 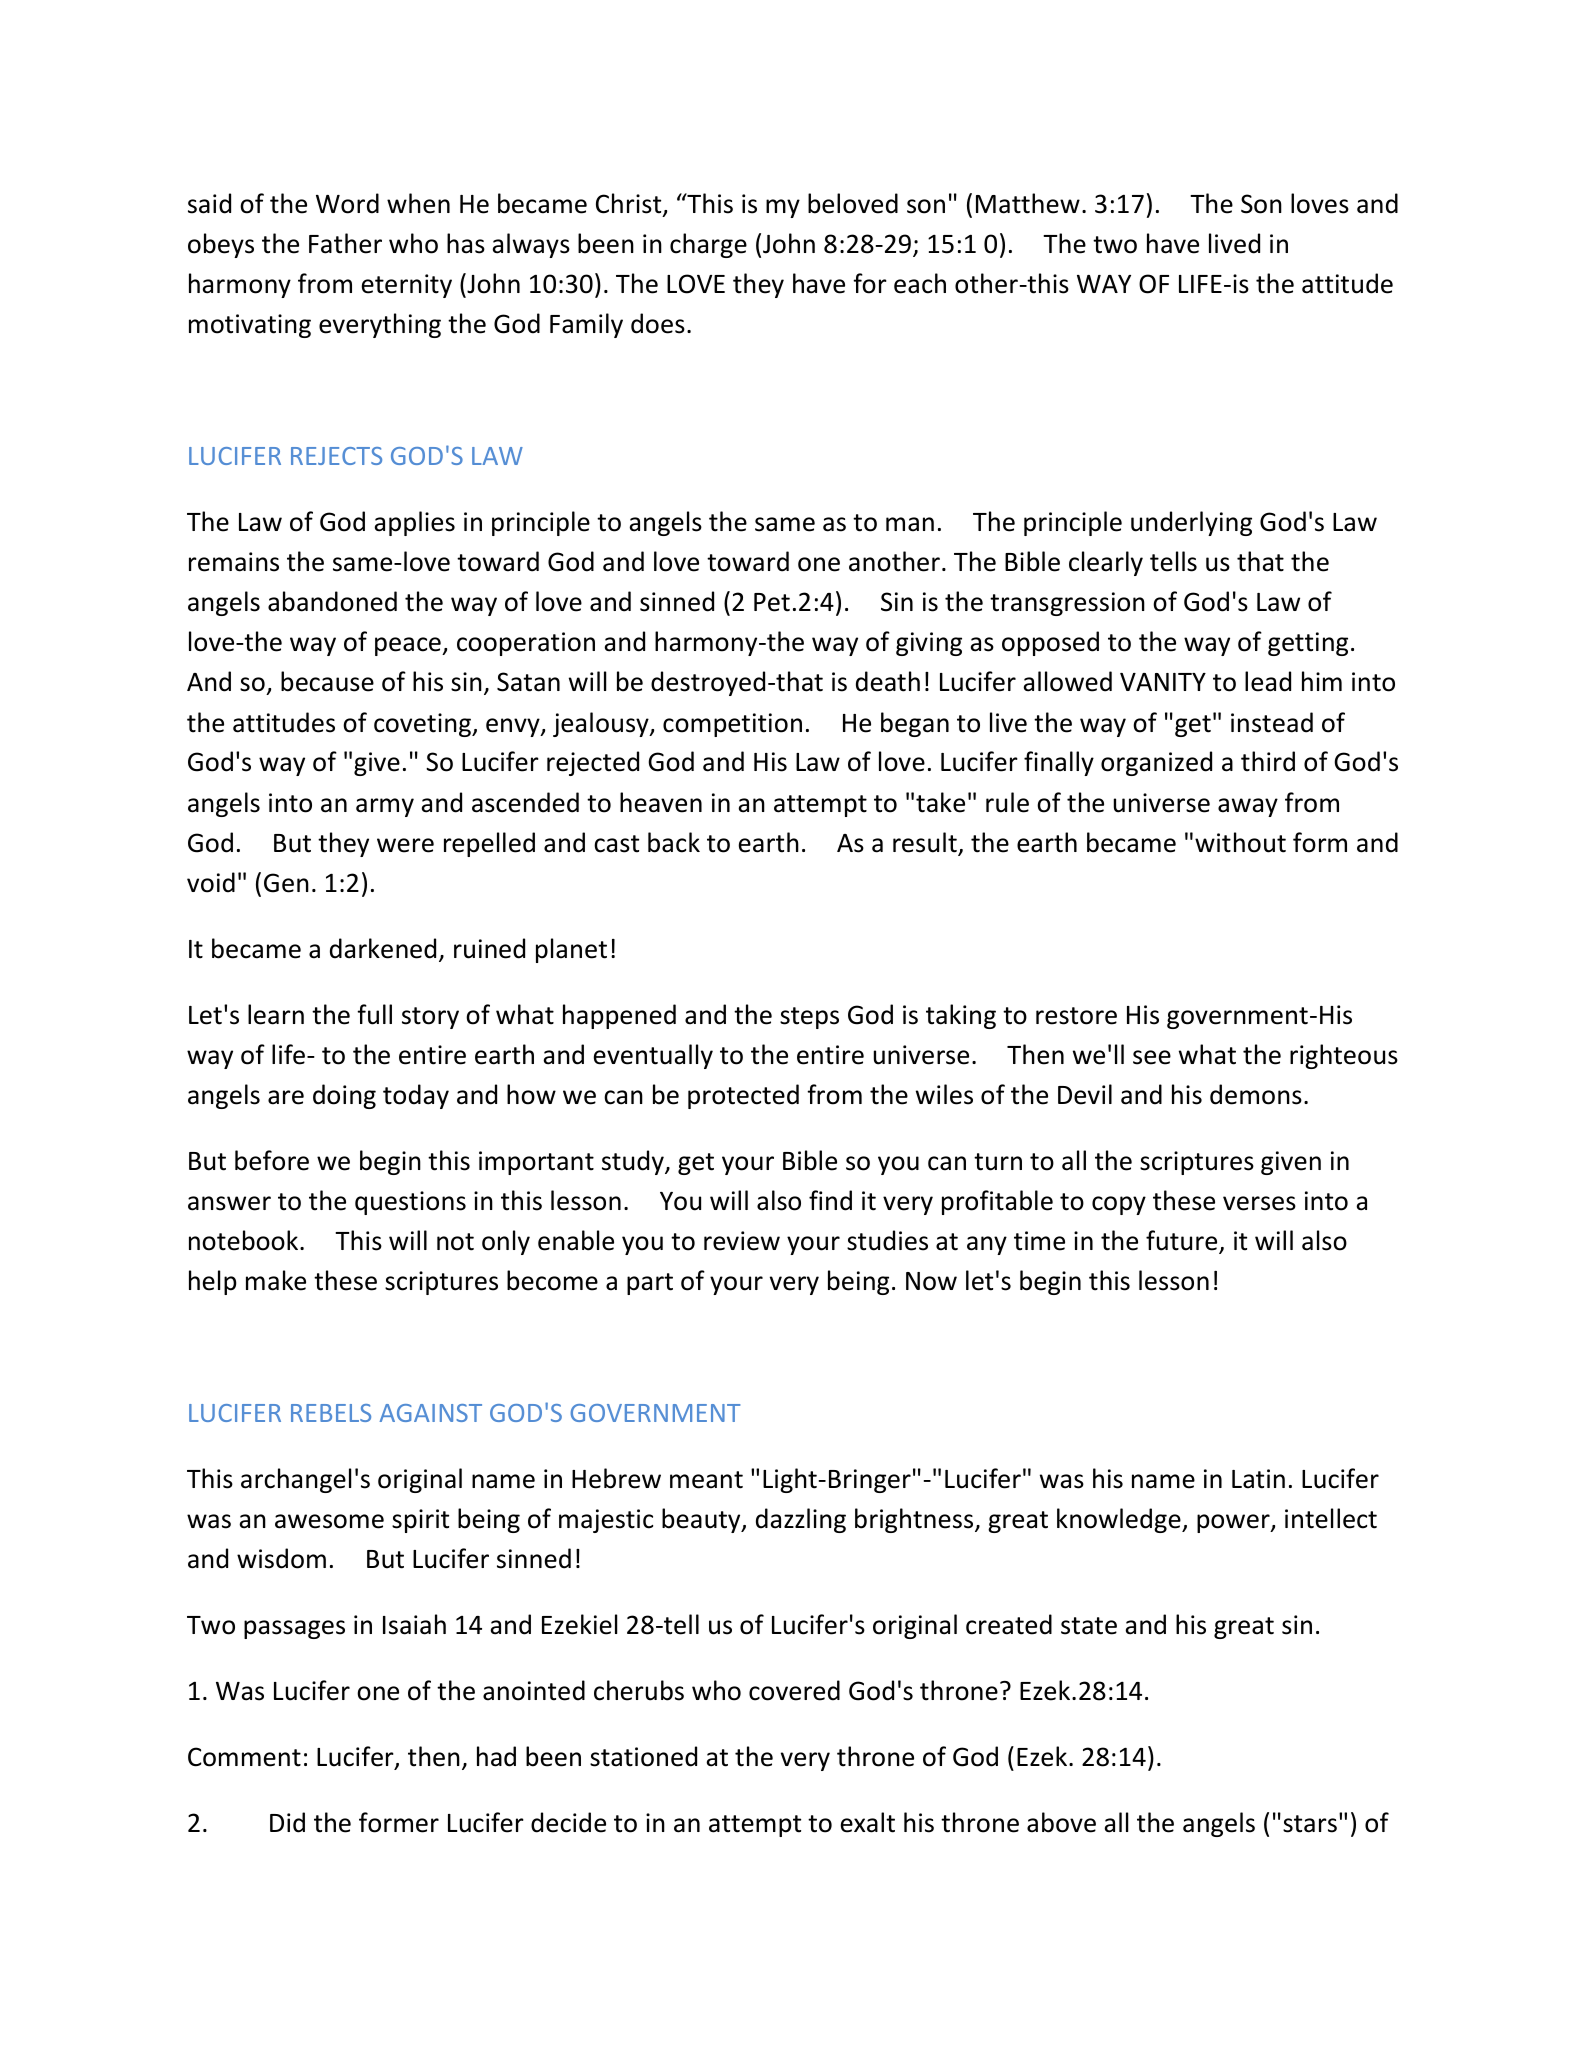 I want to click on Did, so click(x=287, y=1822).
